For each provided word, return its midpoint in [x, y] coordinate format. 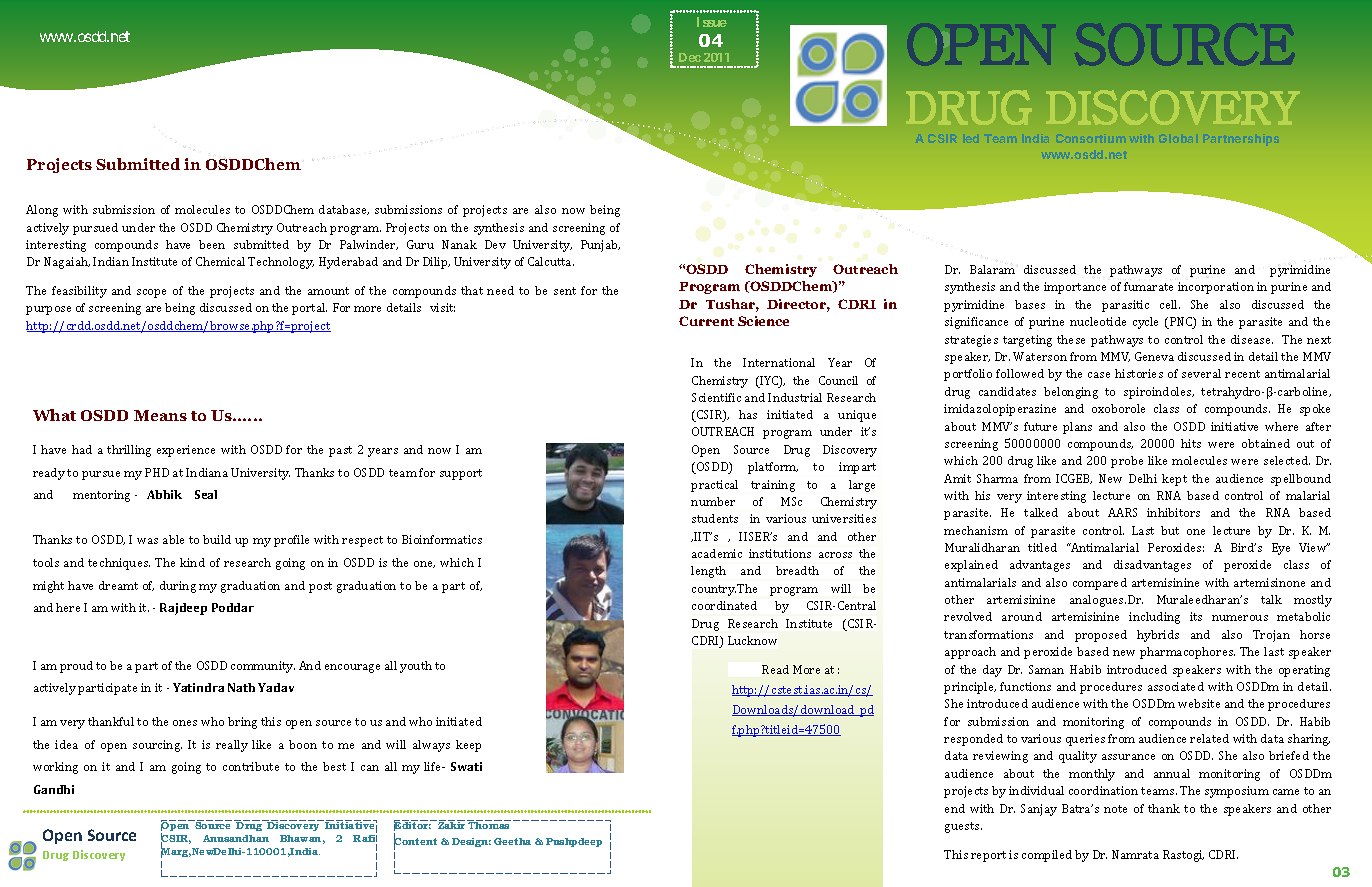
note [1115, 809]
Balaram [992, 269]
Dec [690, 57]
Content [415, 842]
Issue [712, 22]
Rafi [365, 840]
